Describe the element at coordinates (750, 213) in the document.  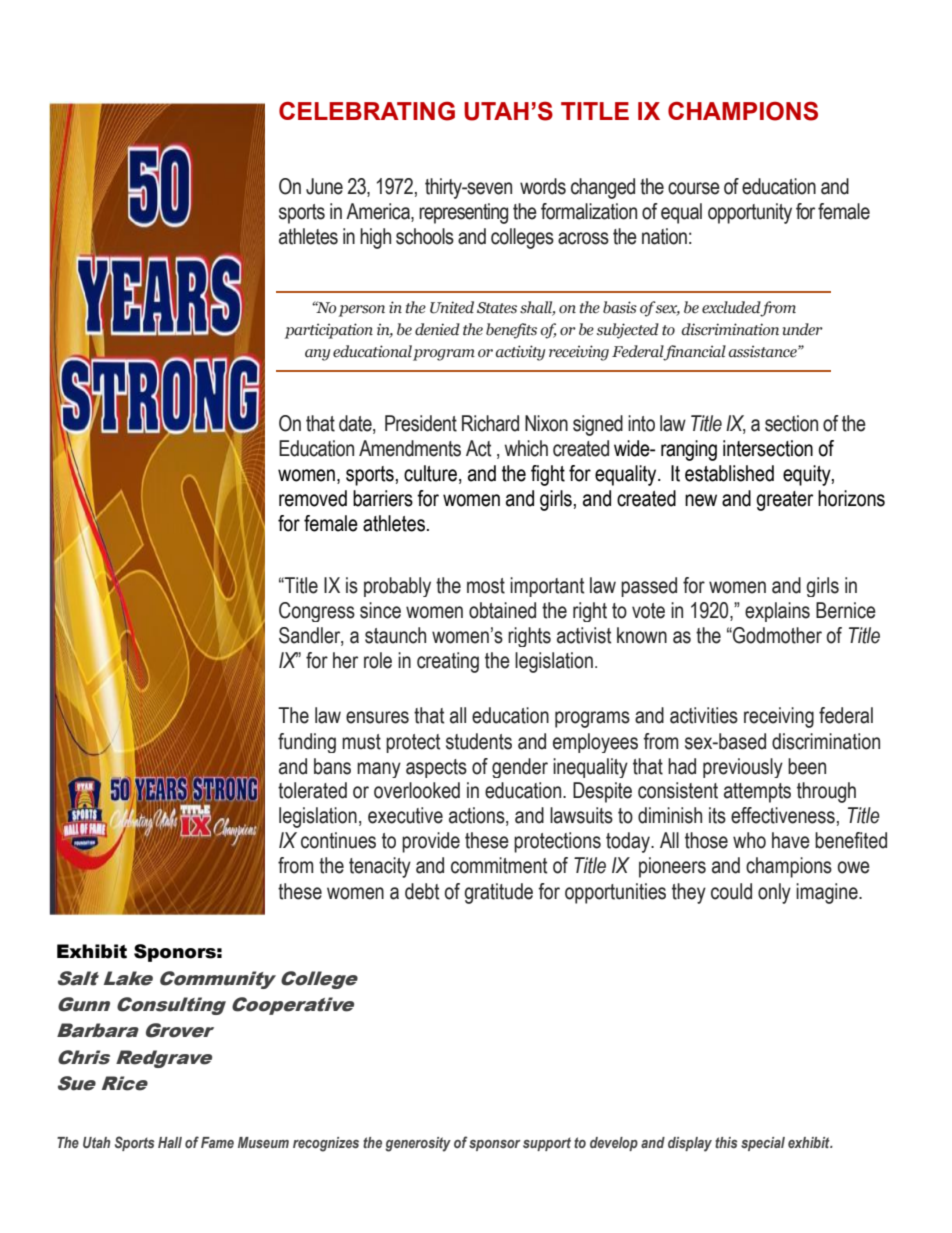
I see `opportunity` at that location.
